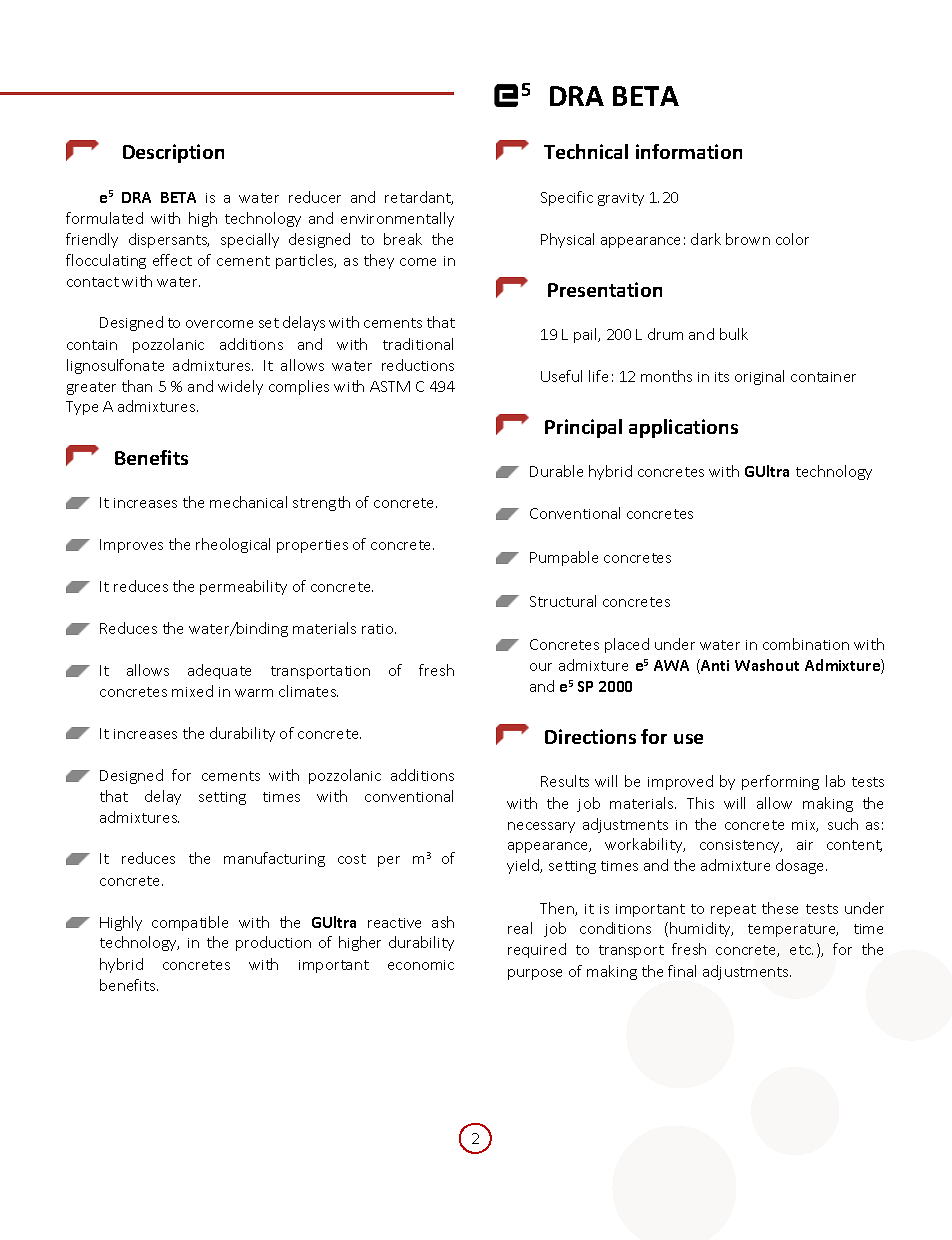  I want to click on Improves, so click(131, 546).
